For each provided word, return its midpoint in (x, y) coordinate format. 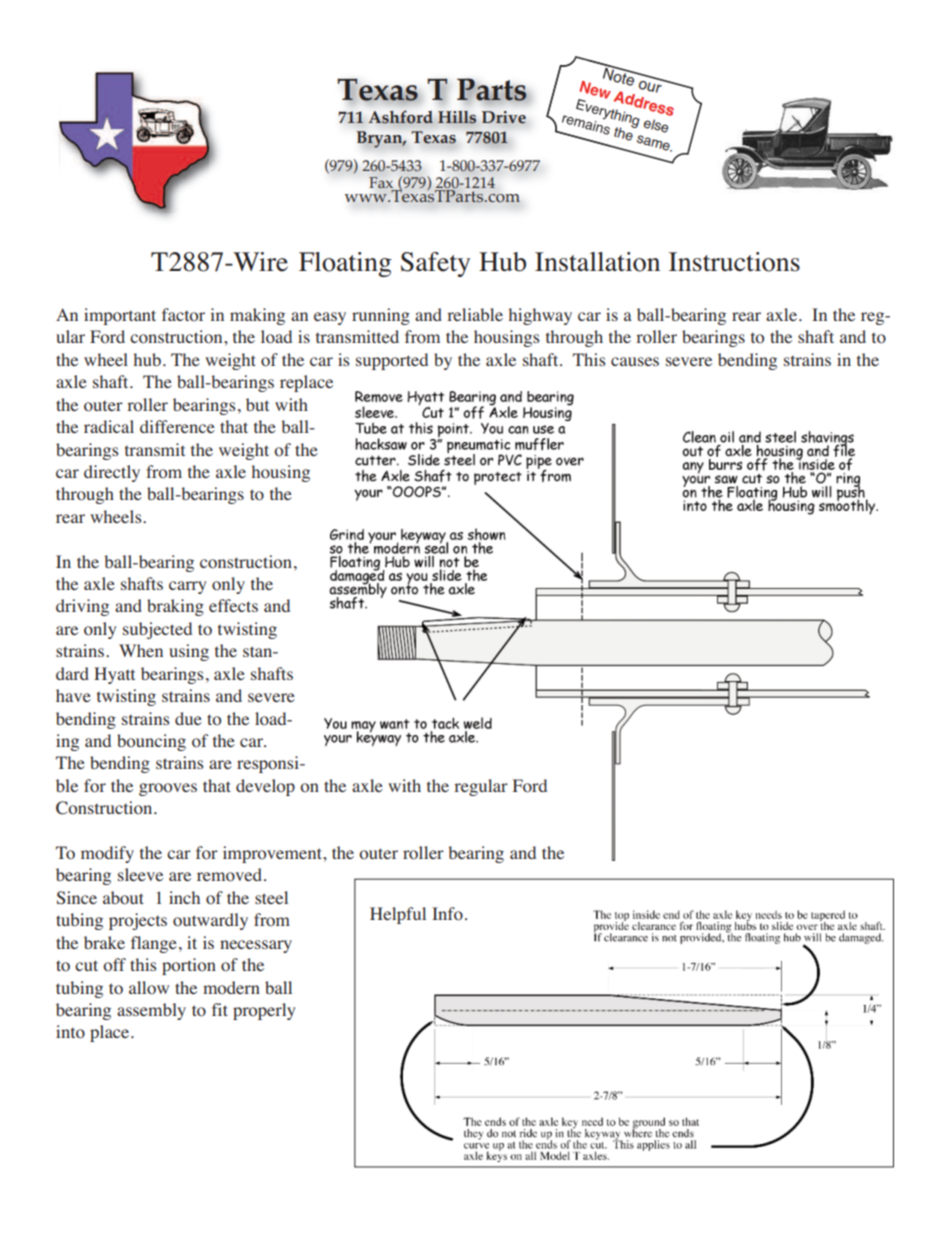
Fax (382, 184)
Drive (504, 117)
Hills (457, 117)
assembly (151, 1011)
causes (635, 361)
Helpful (398, 915)
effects (233, 605)
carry (187, 587)
